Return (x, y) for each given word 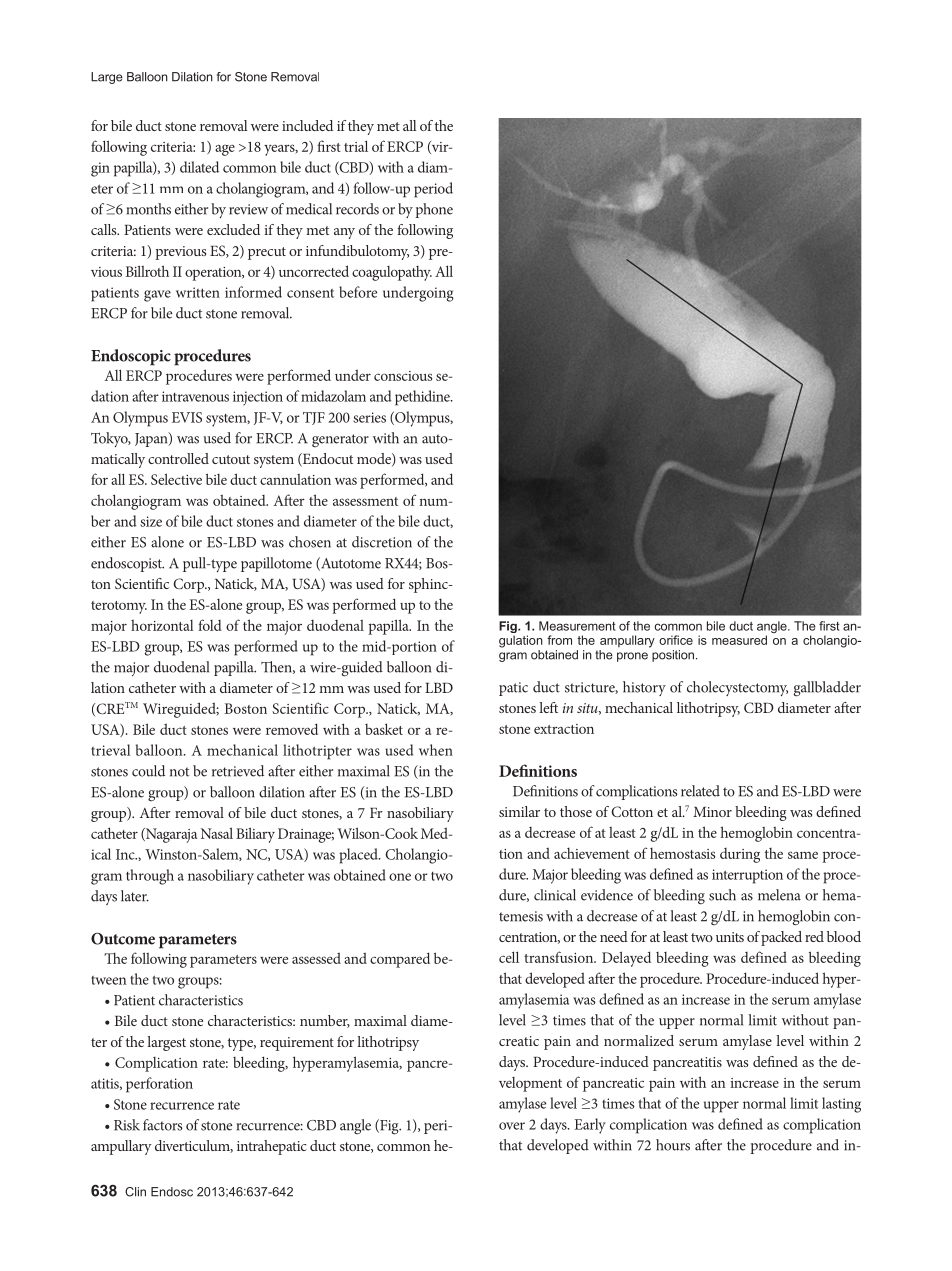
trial (356, 146)
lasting (841, 1105)
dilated (199, 167)
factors (162, 1125)
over (512, 1126)
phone (434, 210)
